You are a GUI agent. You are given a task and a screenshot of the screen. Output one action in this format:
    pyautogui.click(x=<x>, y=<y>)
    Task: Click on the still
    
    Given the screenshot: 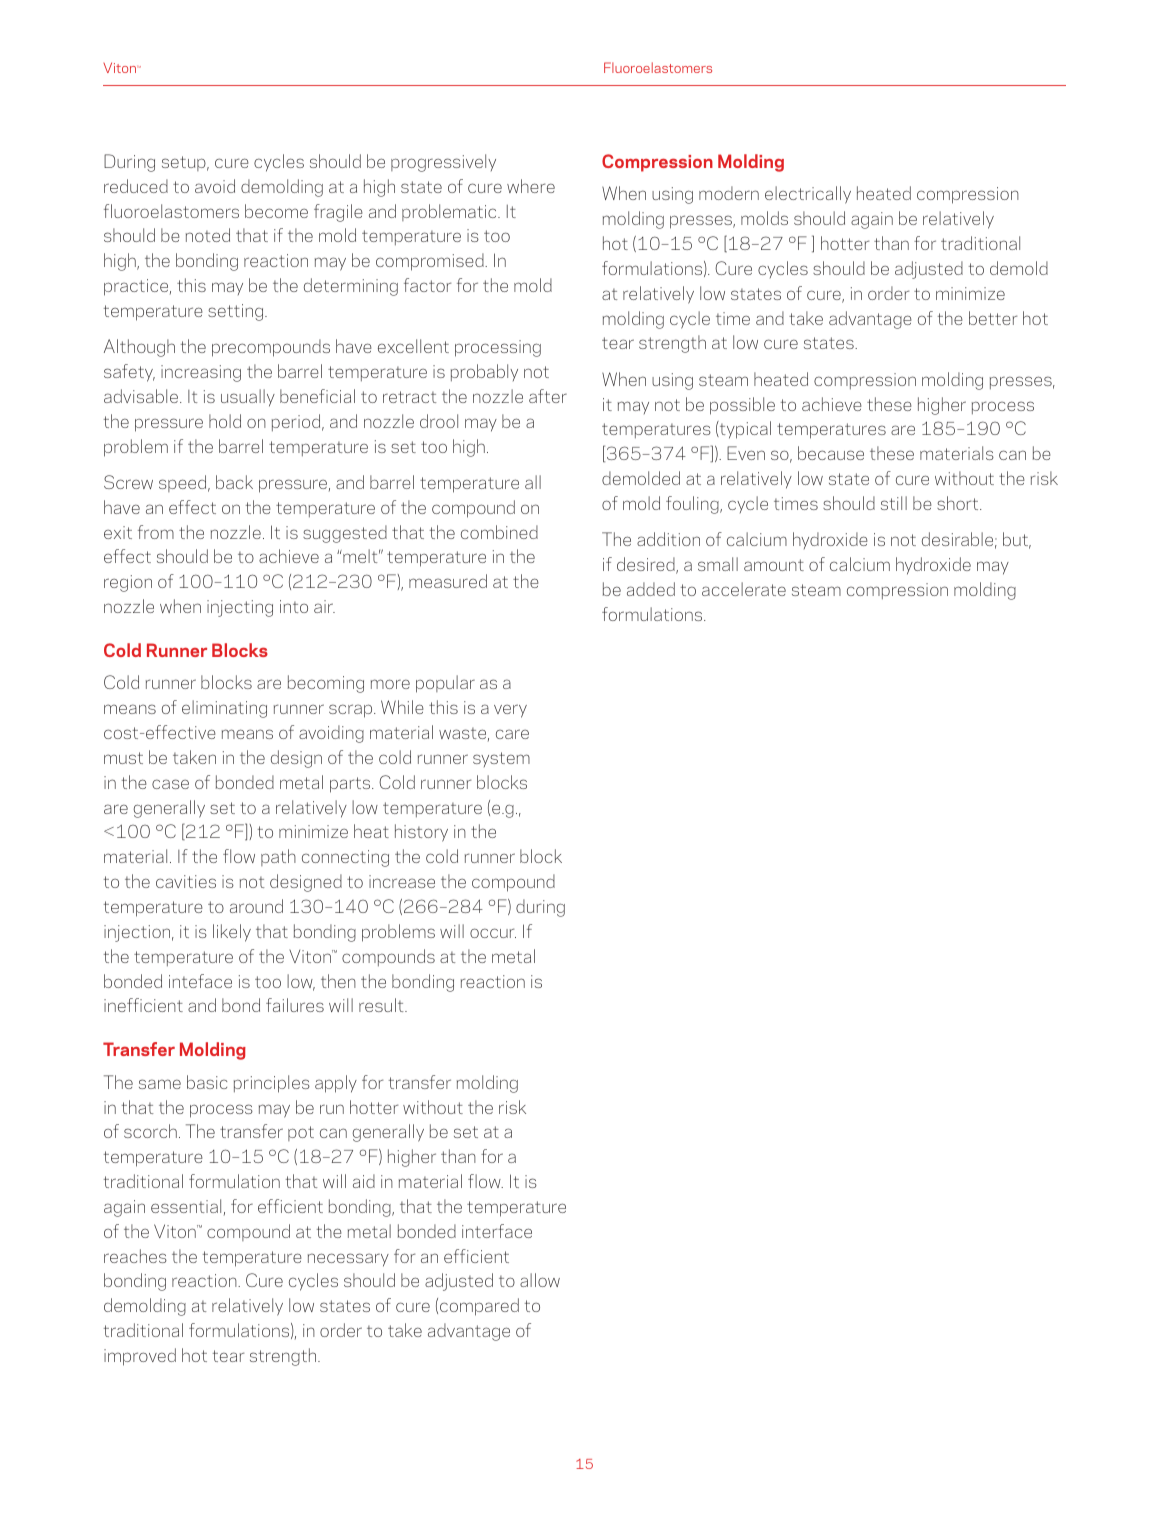 What is the action you would take?
    pyautogui.click(x=894, y=503)
